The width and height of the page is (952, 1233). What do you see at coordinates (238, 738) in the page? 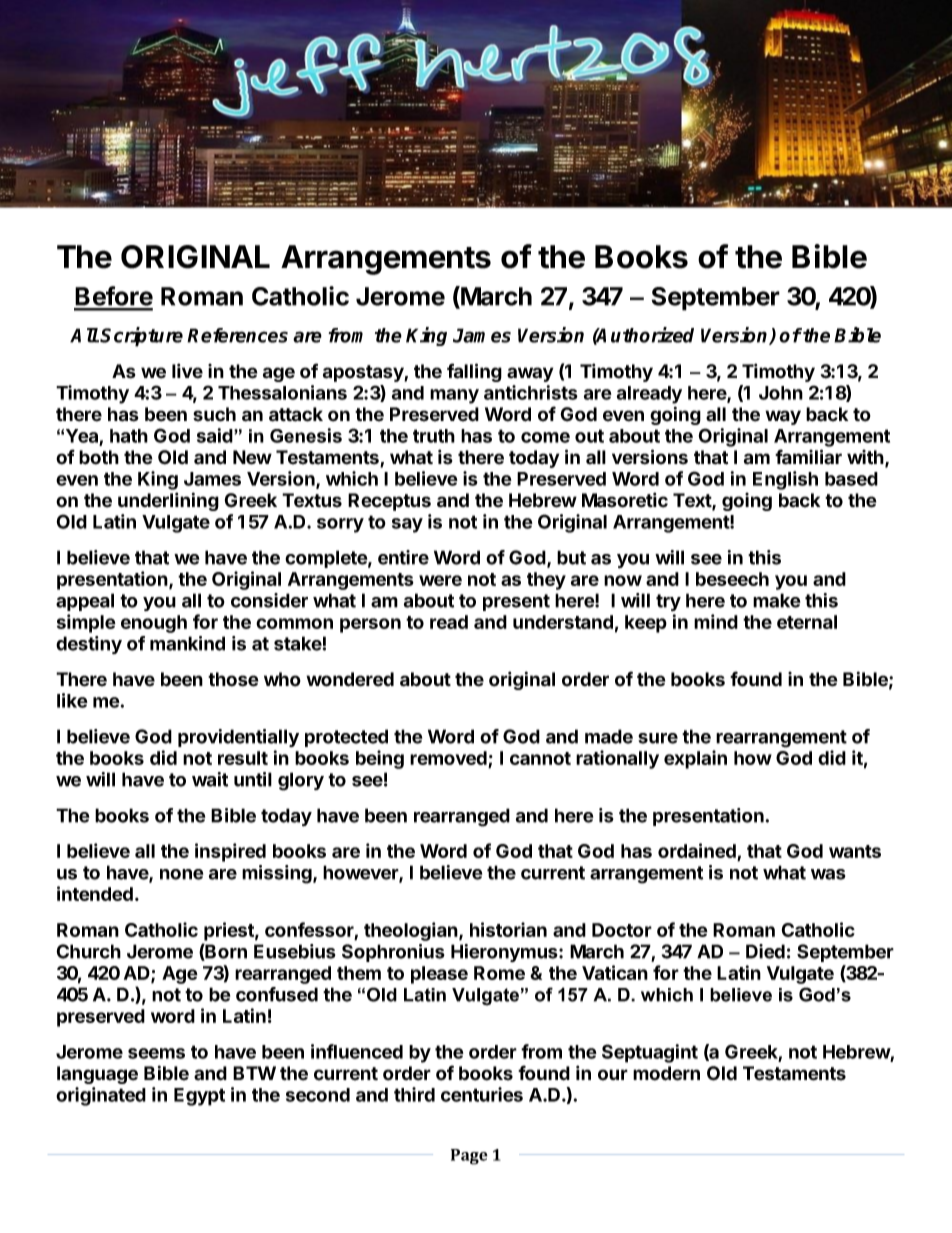
I see `providentially` at bounding box center [238, 738].
